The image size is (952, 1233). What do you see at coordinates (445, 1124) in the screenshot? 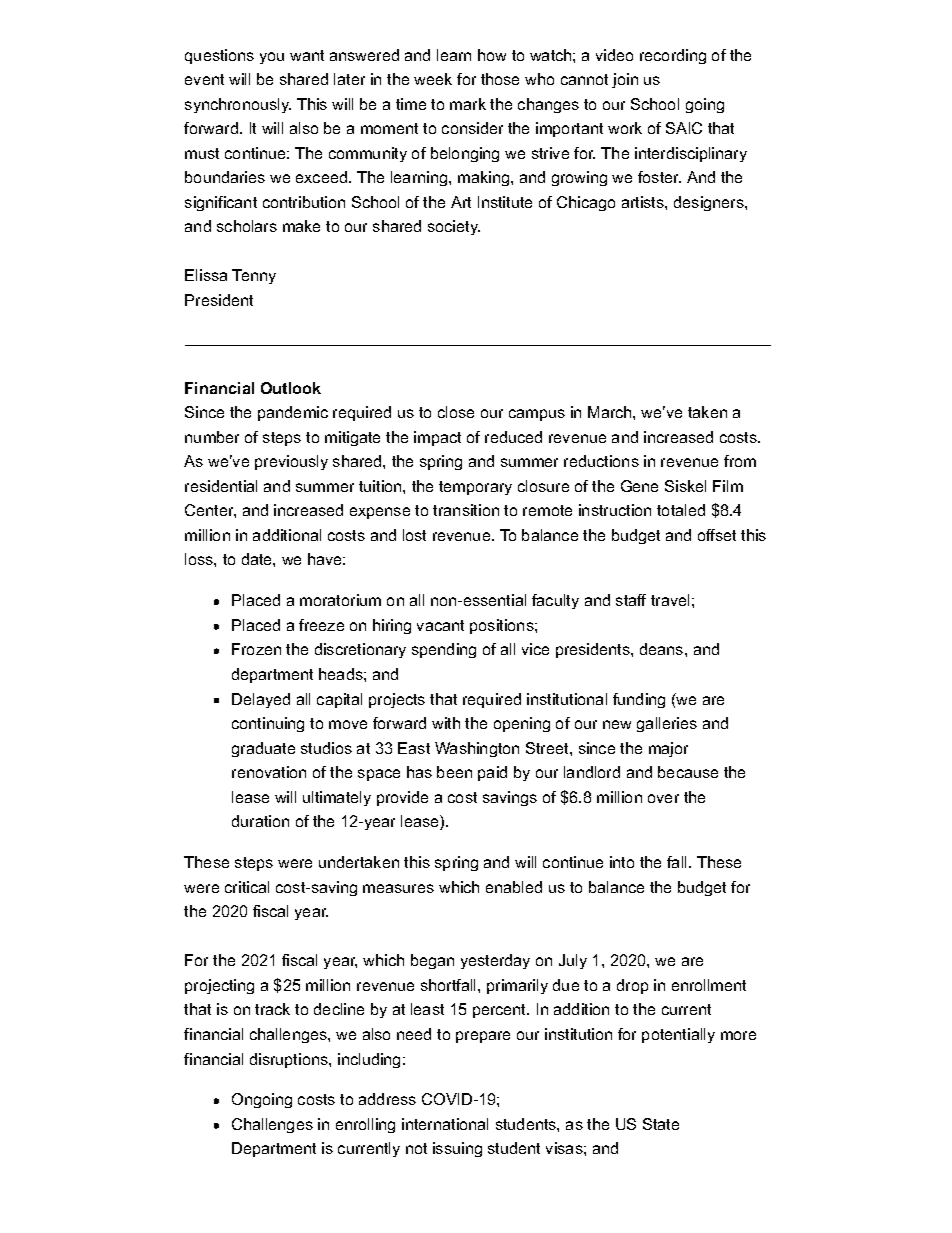
I see `international` at bounding box center [445, 1124].
